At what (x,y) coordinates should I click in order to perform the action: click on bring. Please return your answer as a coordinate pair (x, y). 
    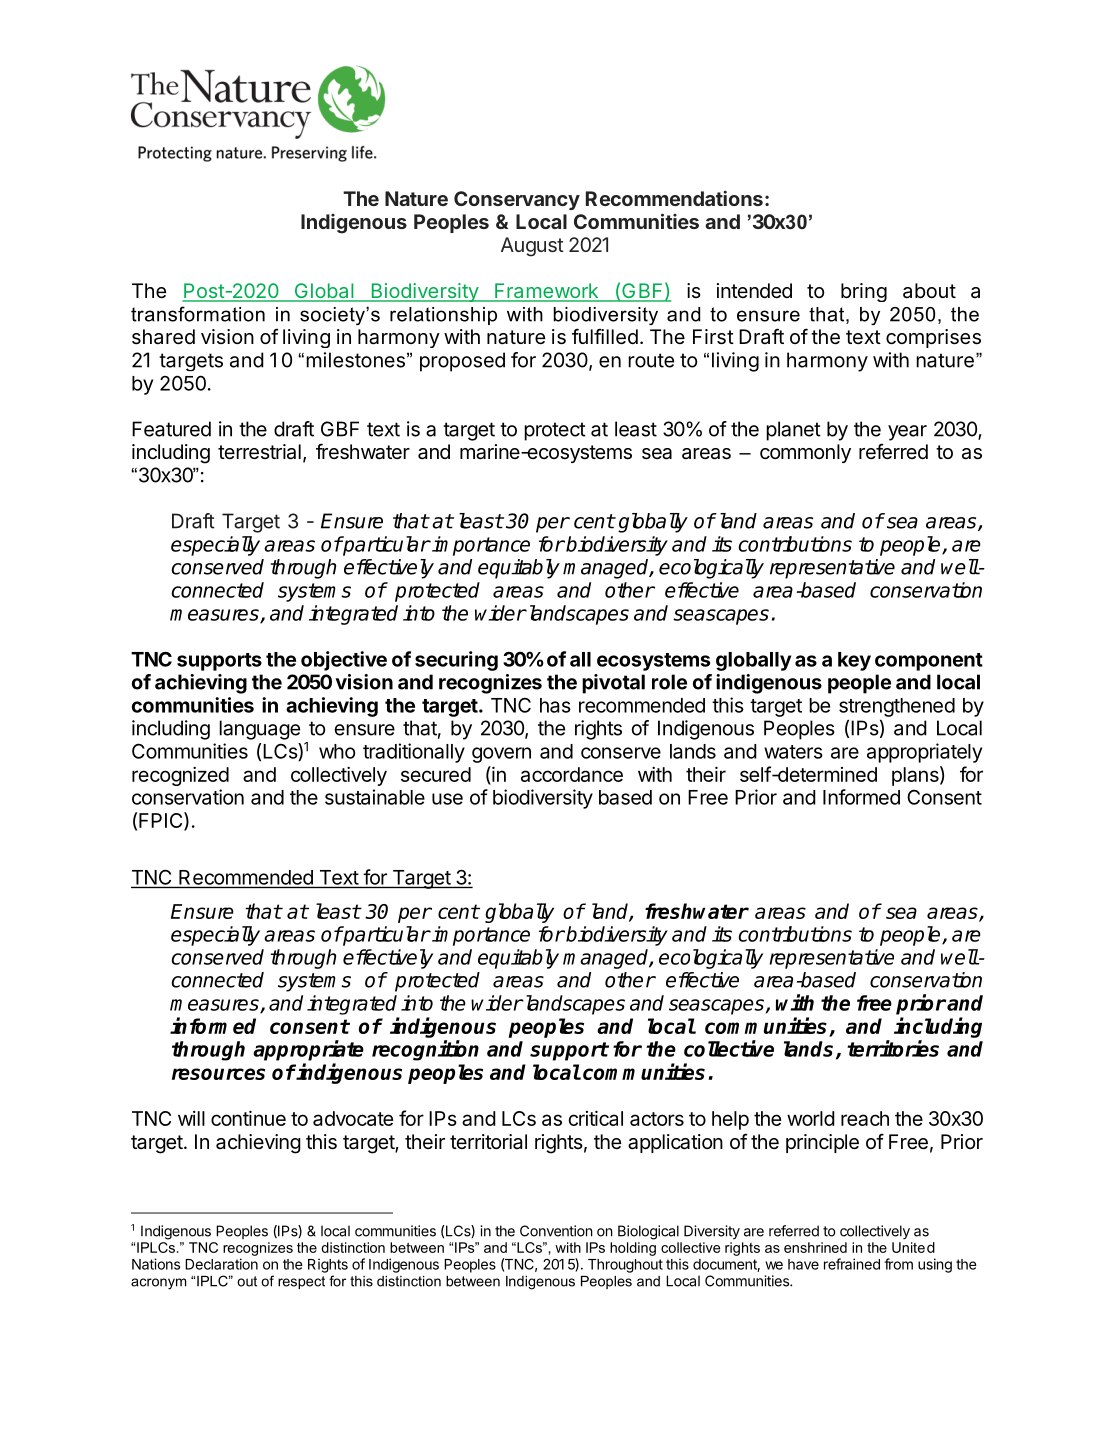
    Looking at the image, I should click on (864, 292).
